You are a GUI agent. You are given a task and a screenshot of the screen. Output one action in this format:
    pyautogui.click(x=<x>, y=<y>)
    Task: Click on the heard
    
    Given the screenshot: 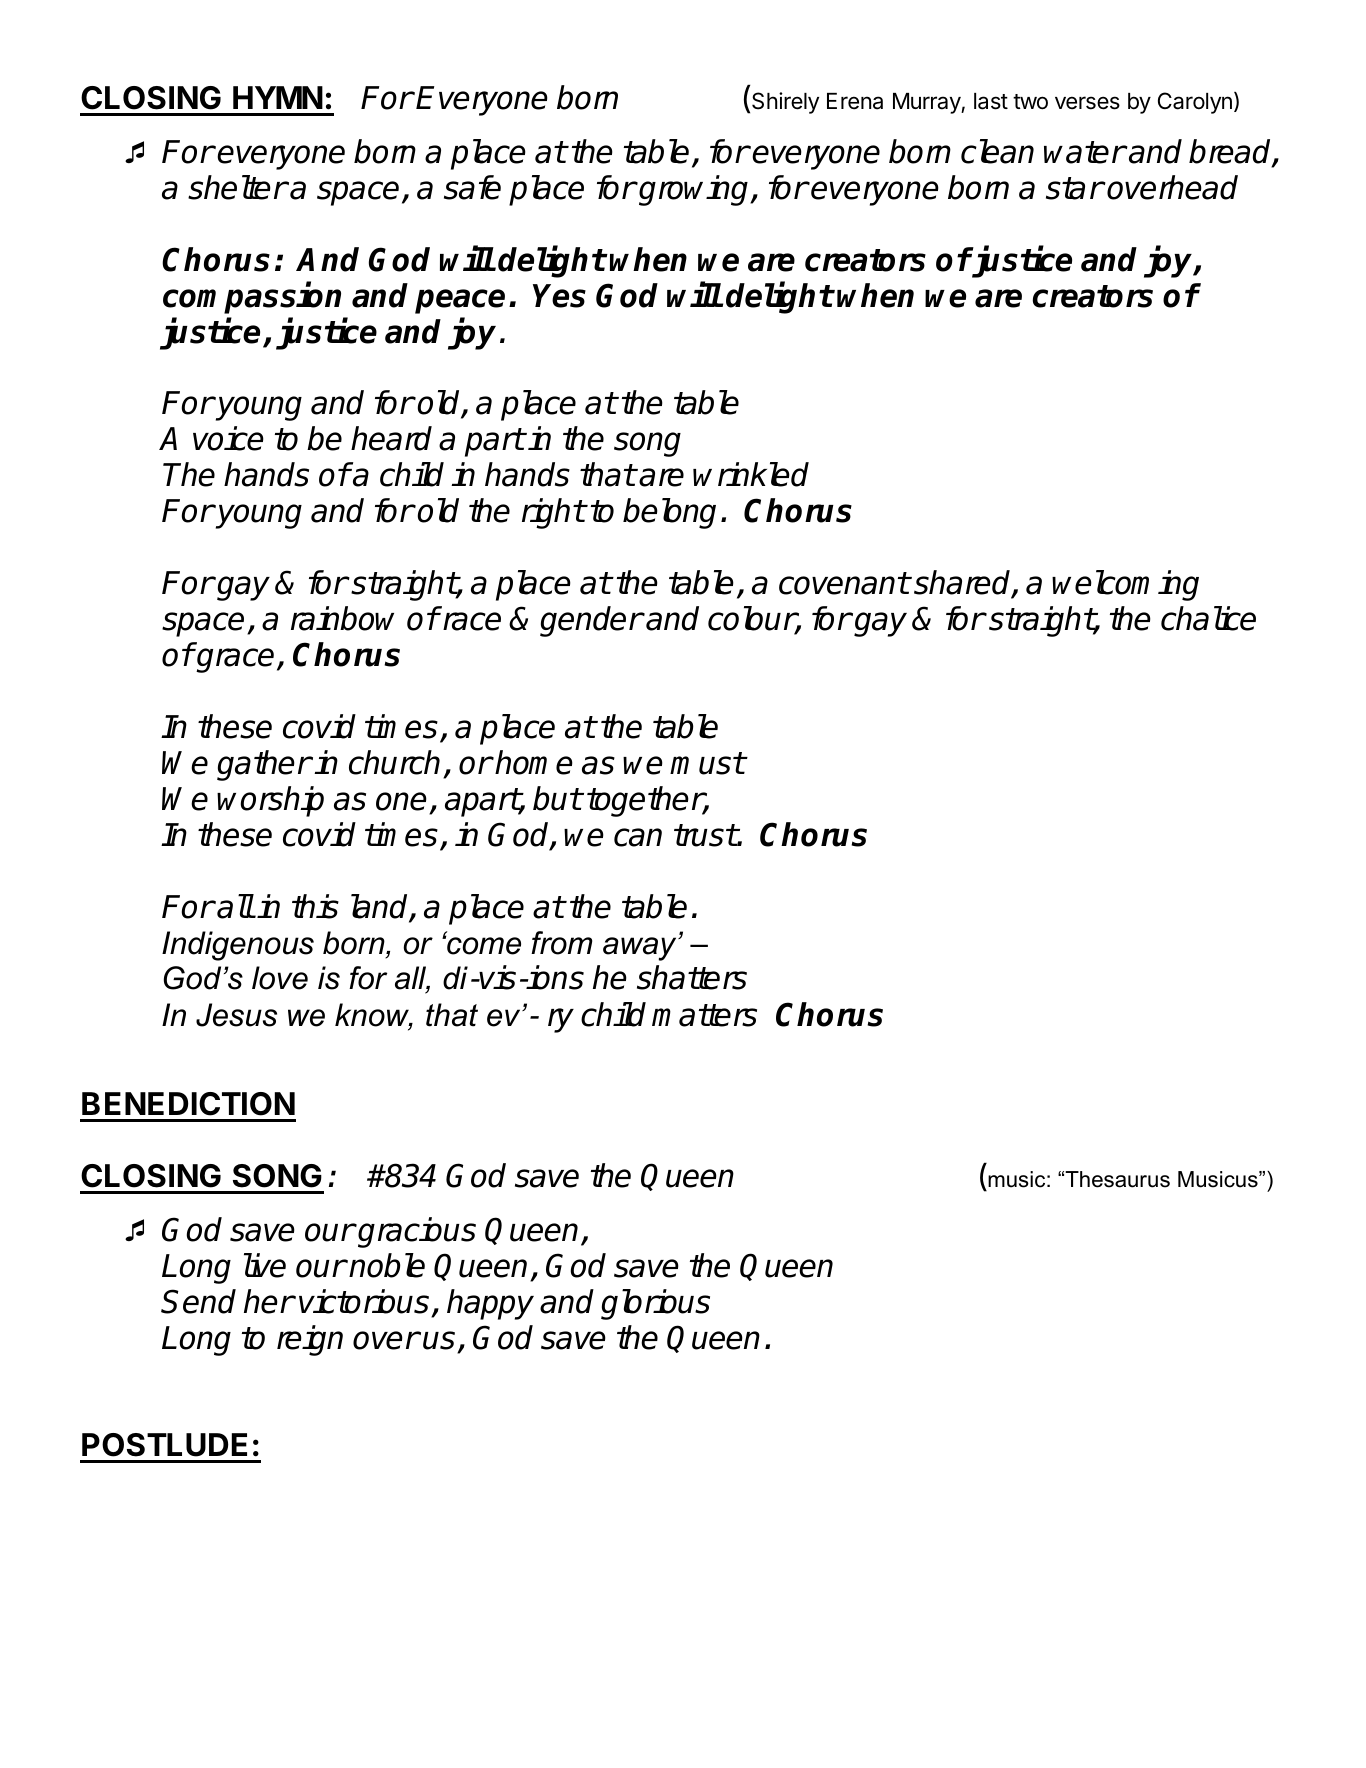 What is the action you would take?
    pyautogui.click(x=391, y=438)
